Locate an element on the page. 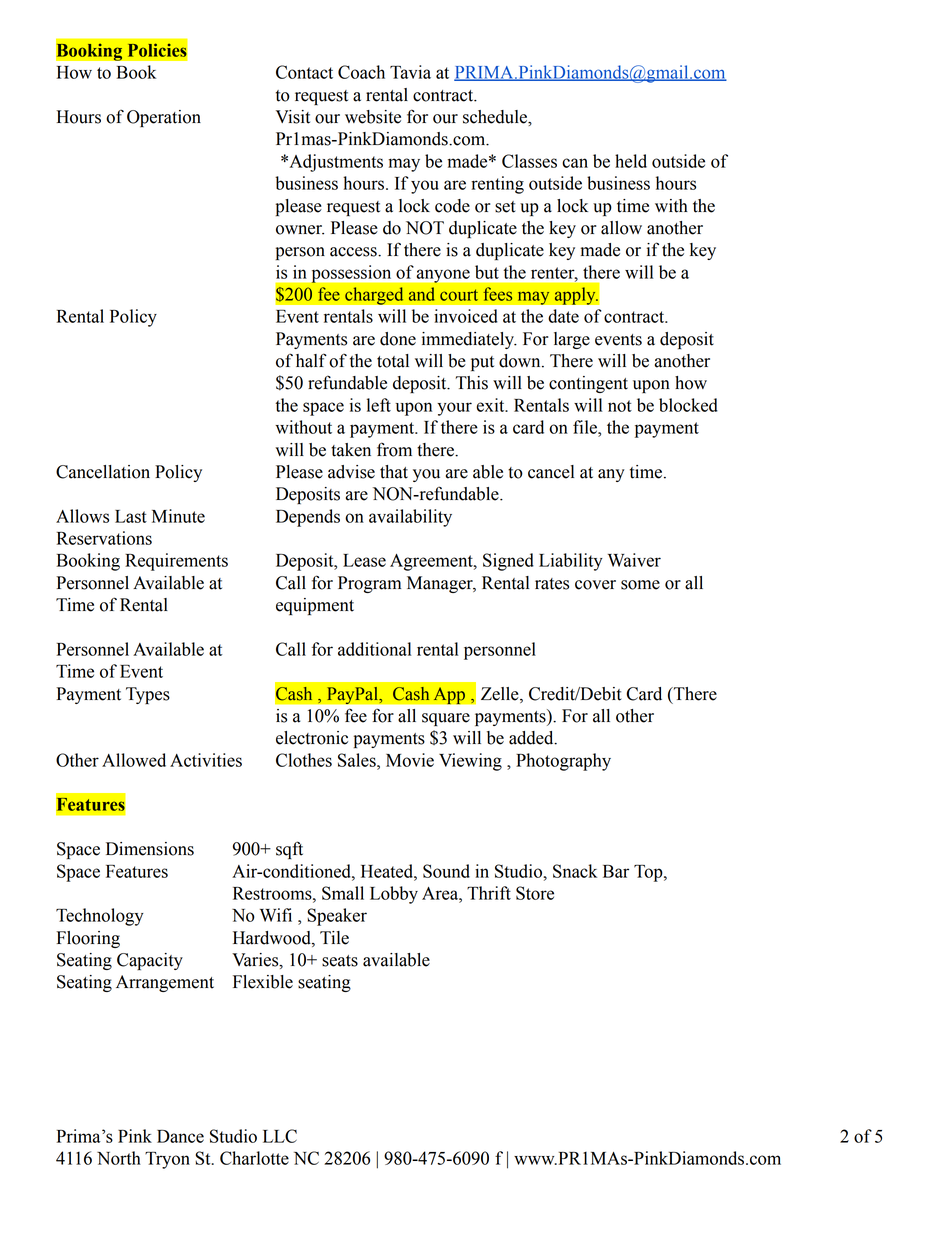  website is located at coordinates (373, 117).
